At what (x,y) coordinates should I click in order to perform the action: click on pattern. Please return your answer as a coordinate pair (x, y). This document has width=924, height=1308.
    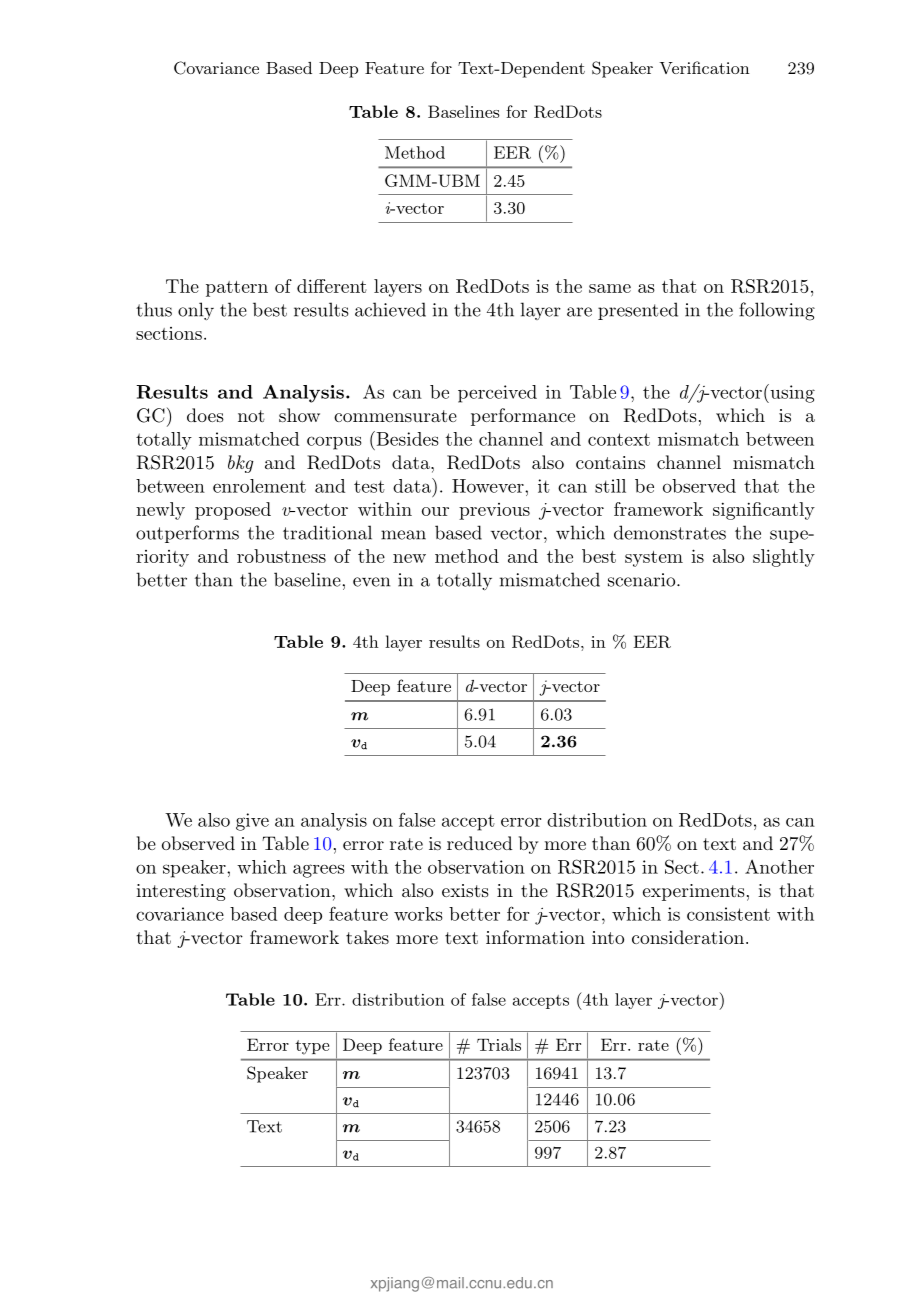
    Looking at the image, I should click on (237, 289).
